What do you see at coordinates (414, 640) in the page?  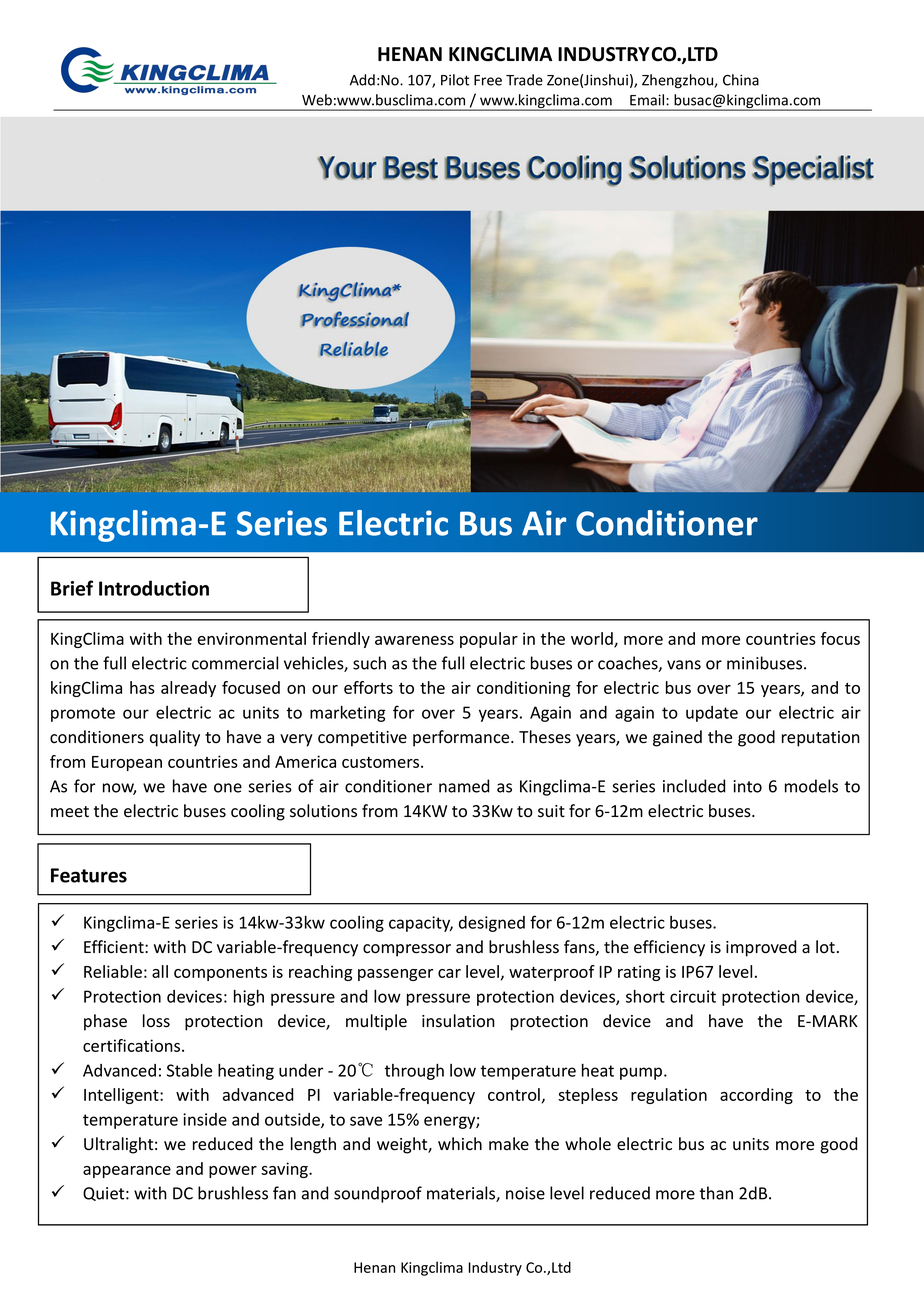 I see `awareness` at bounding box center [414, 640].
